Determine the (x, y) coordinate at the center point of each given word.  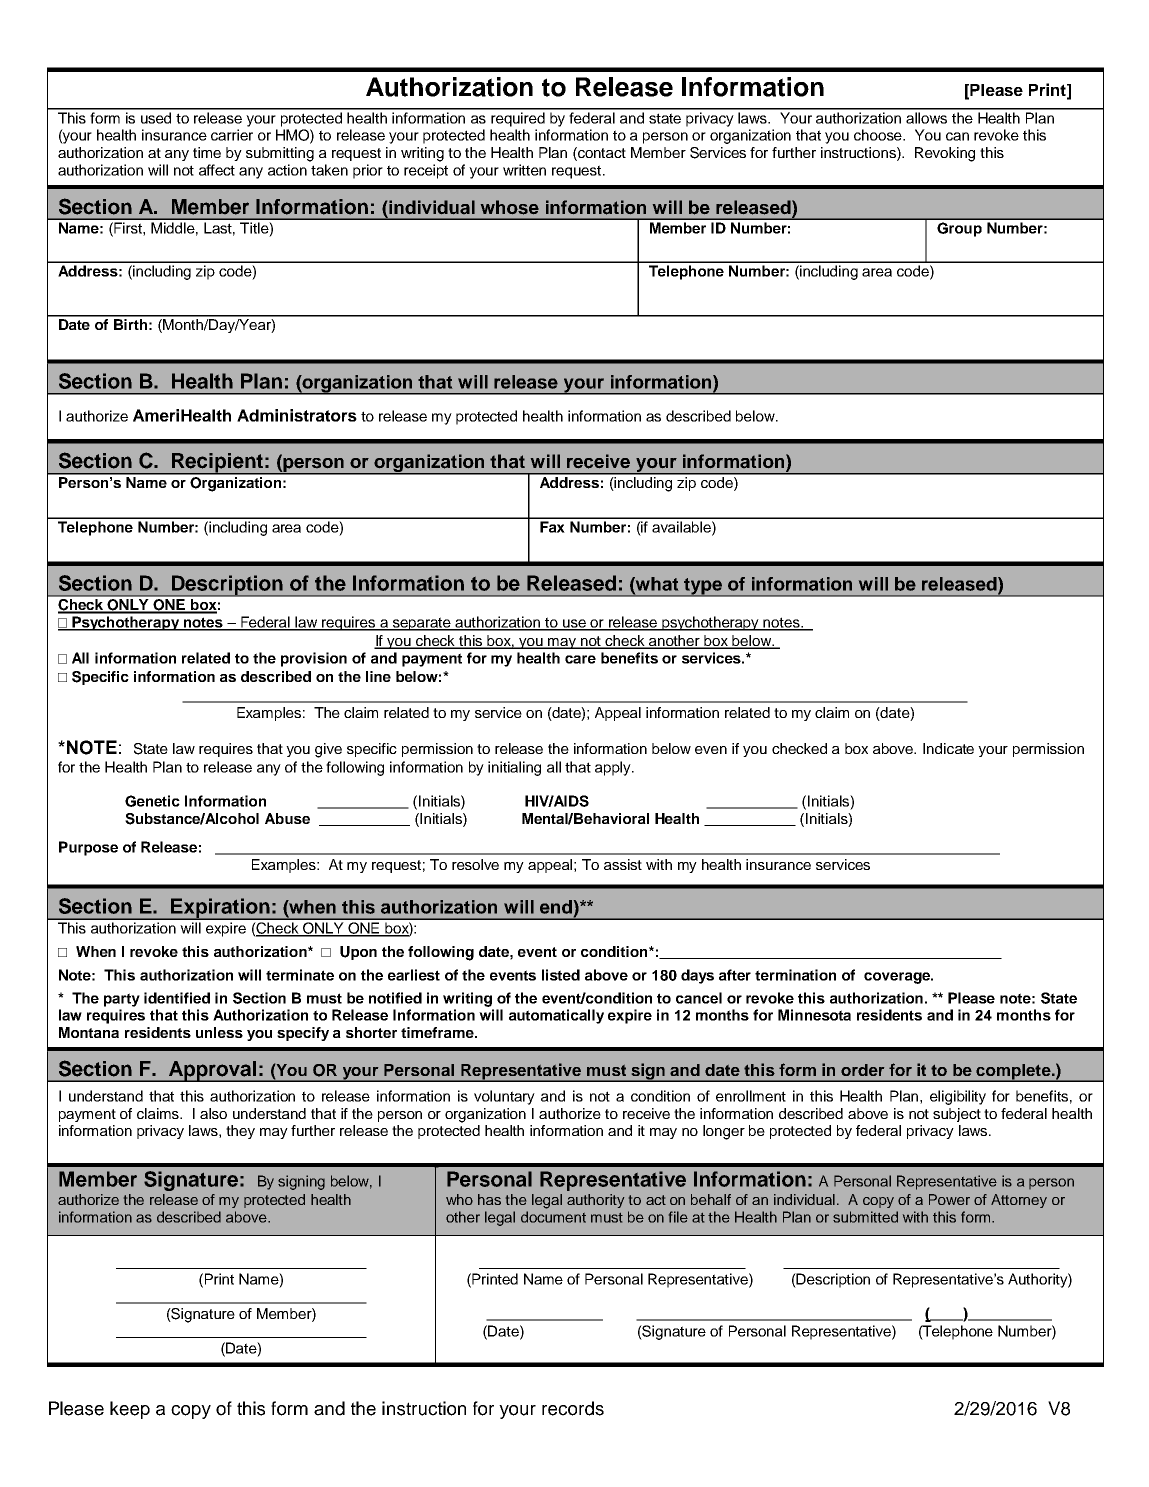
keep (130, 1410)
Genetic (152, 801)
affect (217, 170)
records (573, 1408)
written (524, 170)
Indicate (948, 748)
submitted (865, 1217)
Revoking (945, 154)
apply (614, 768)
